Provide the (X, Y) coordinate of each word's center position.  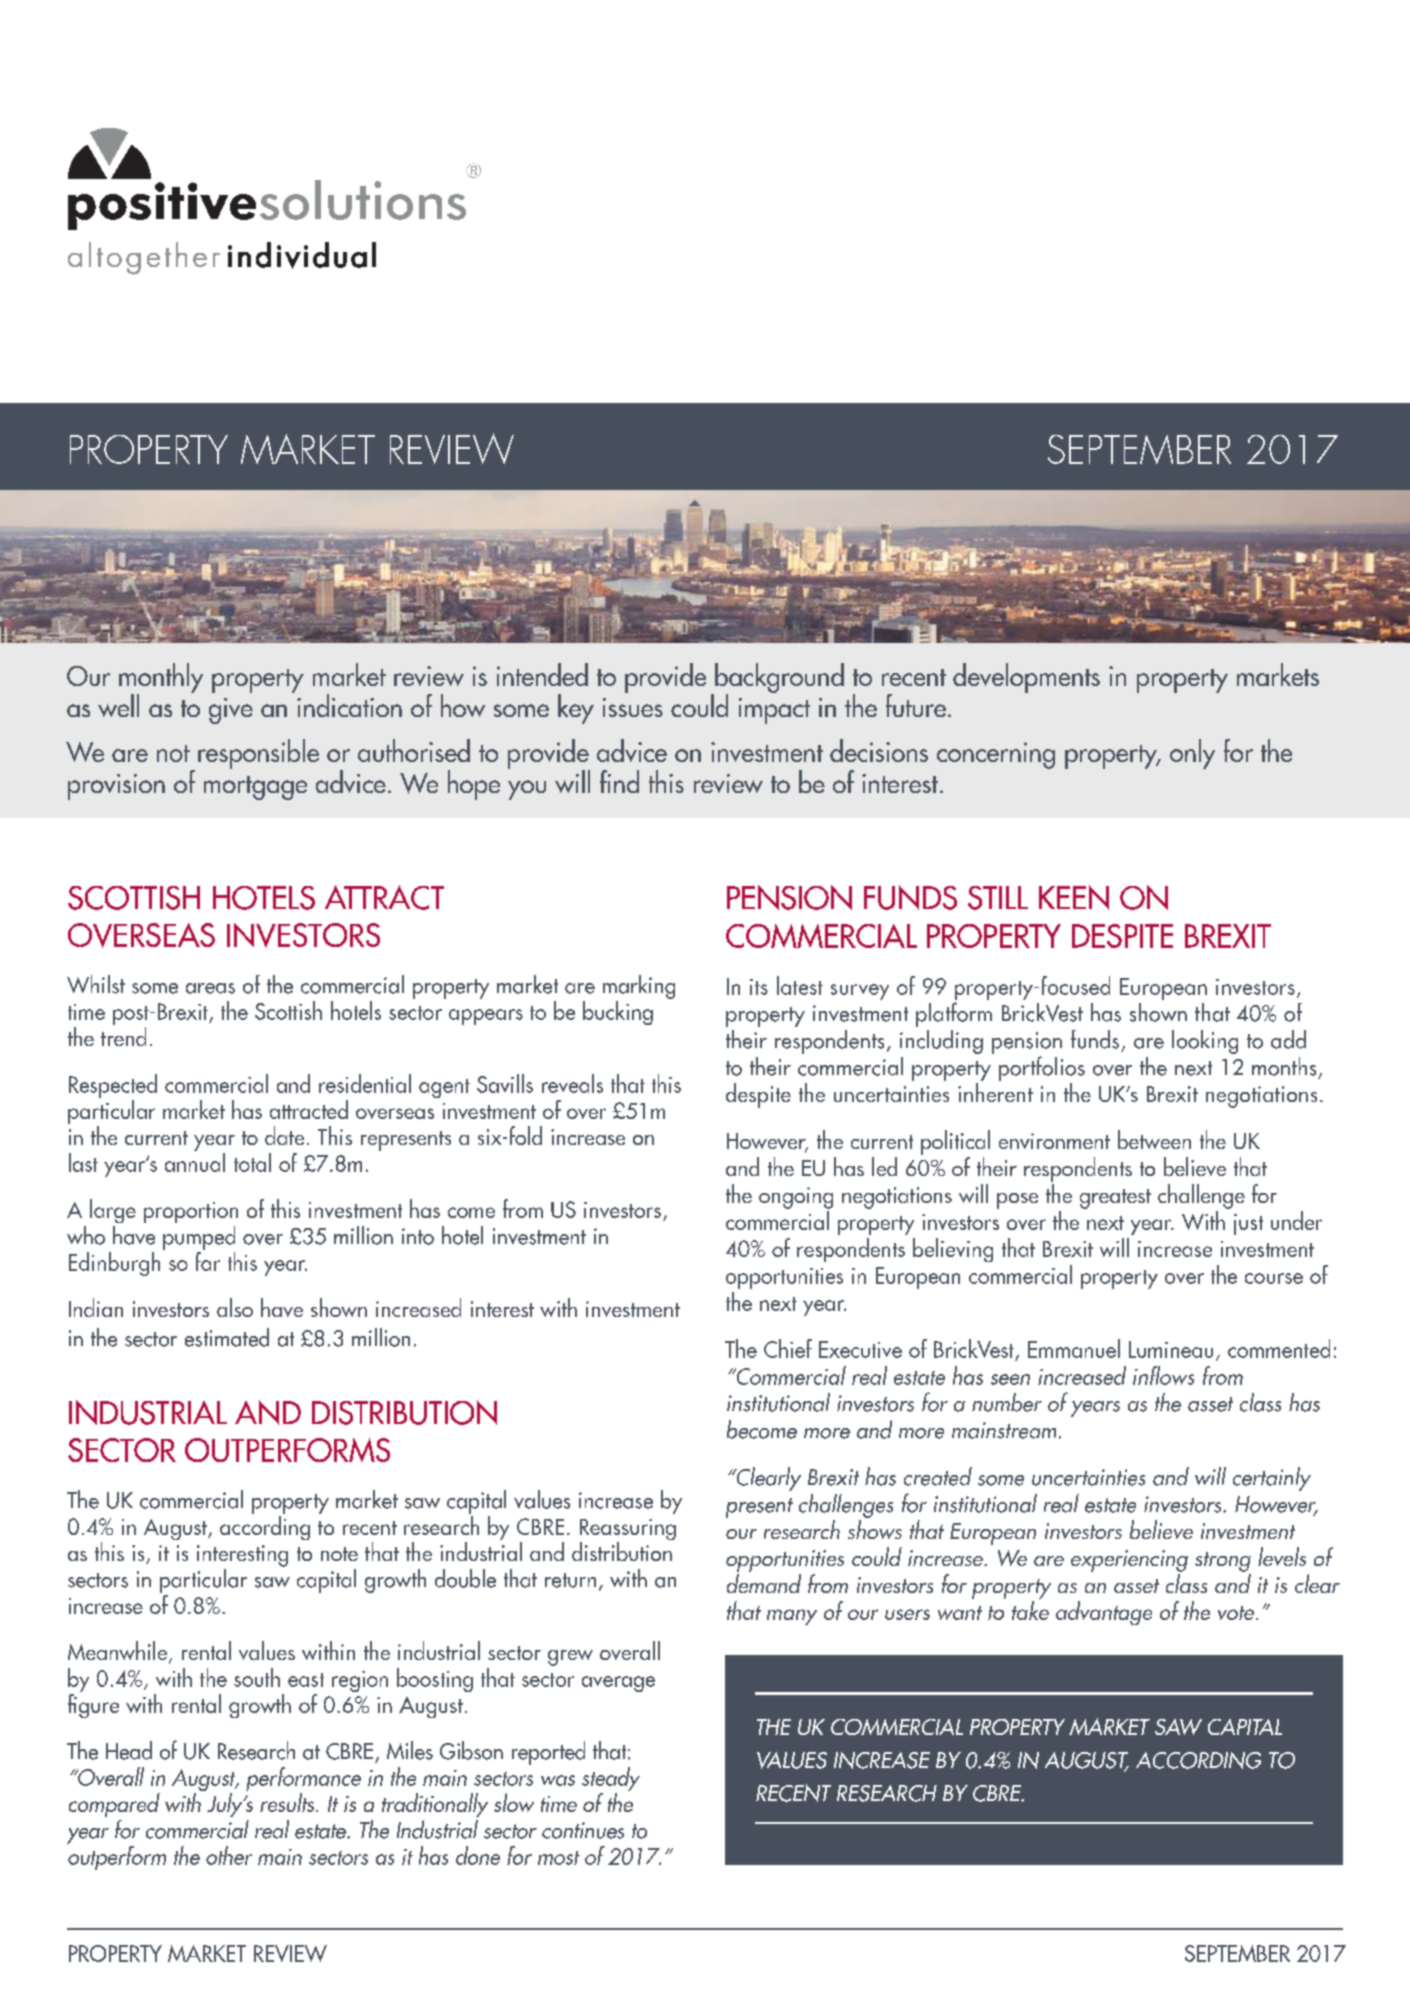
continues (583, 1830)
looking (1205, 1042)
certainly (1272, 1479)
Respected (113, 1087)
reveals (572, 1083)
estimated (227, 1337)
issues (633, 707)
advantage (1104, 1613)
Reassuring (628, 1531)
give (231, 711)
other (229, 1855)
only (1192, 754)
